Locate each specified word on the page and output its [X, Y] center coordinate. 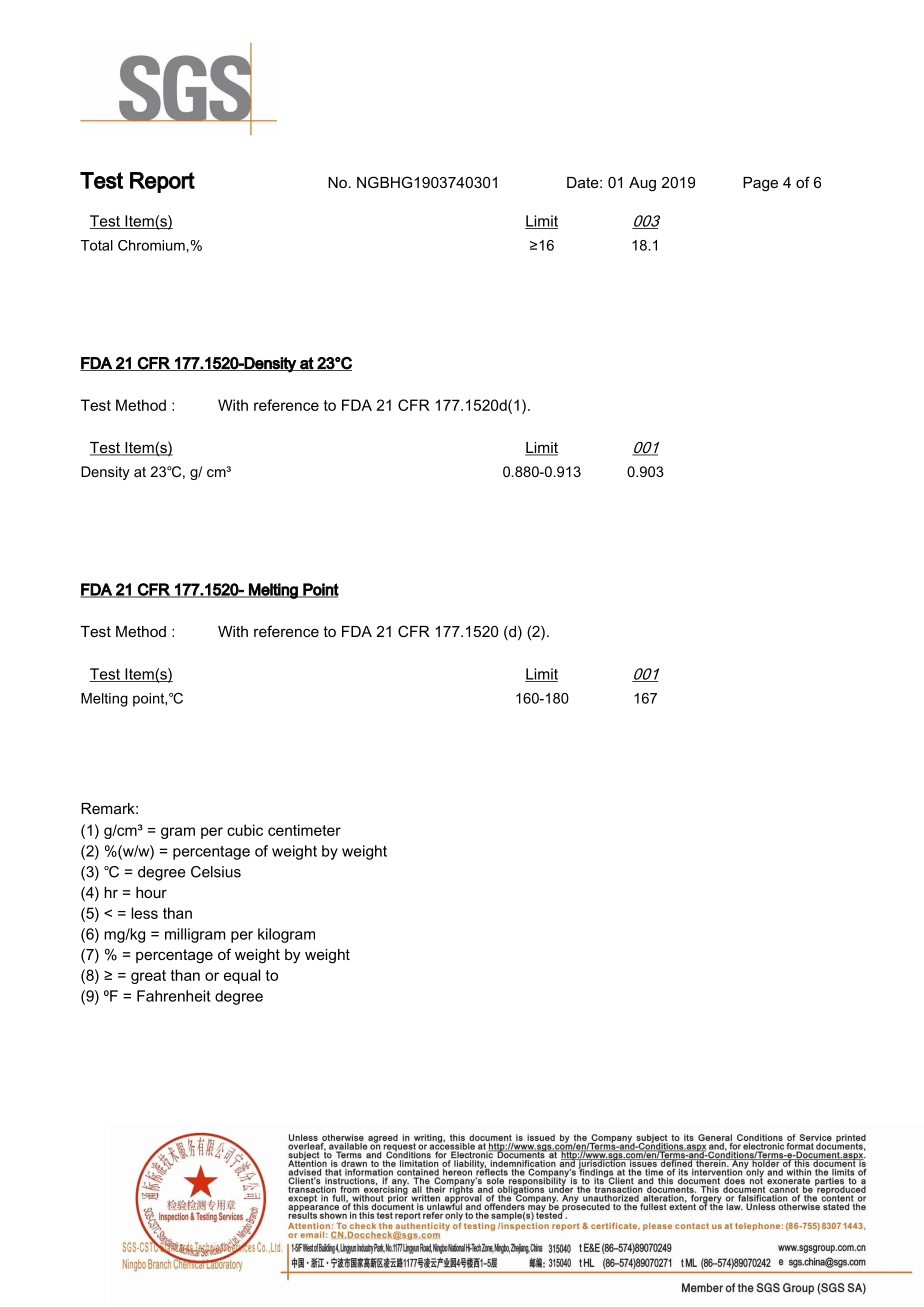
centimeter [304, 830]
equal [242, 976]
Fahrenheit [174, 996]
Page [760, 184]
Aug [642, 184]
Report [162, 182]
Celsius [216, 872]
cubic [245, 830]
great [148, 977]
